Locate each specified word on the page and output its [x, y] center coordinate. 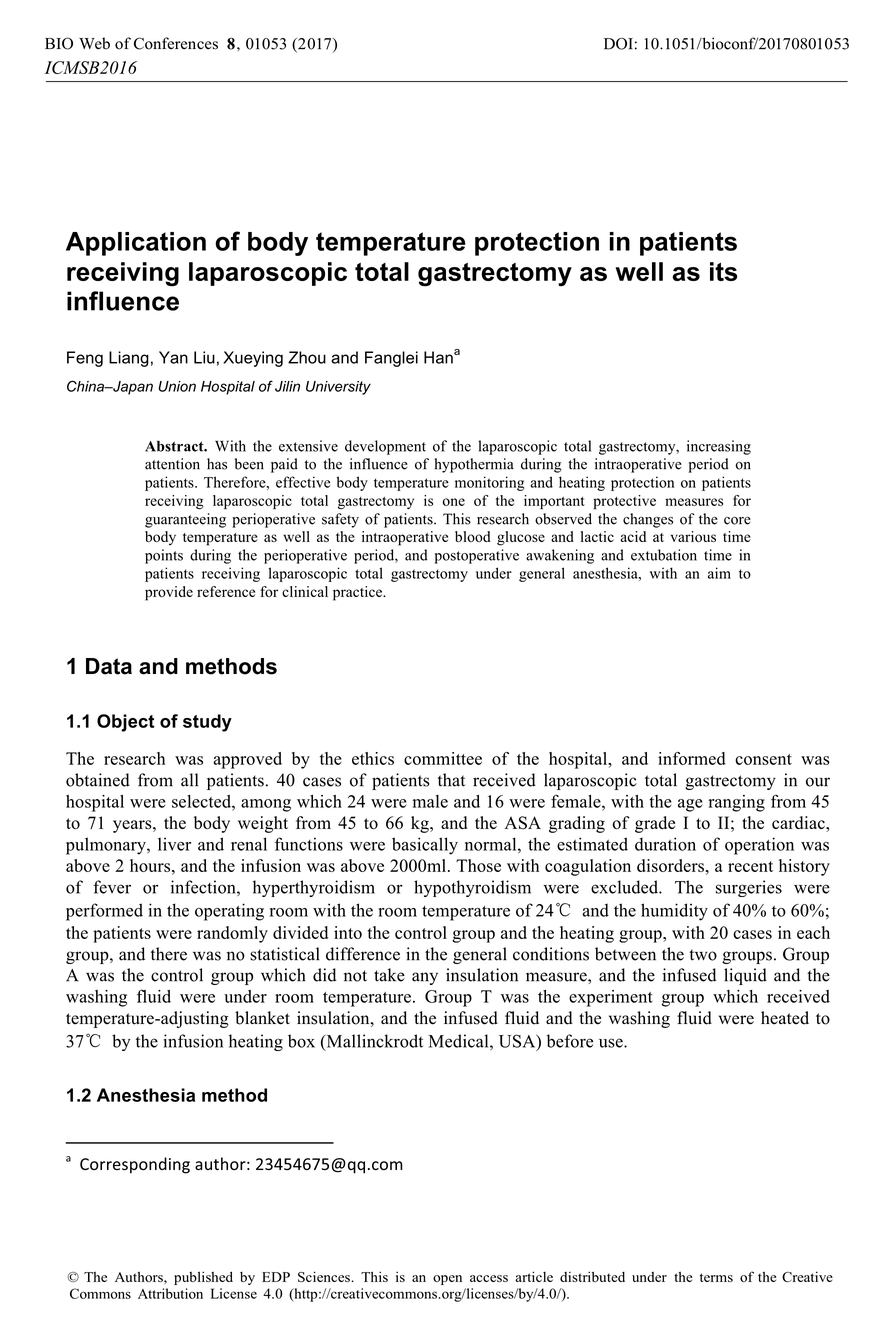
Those [478, 865]
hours [151, 865]
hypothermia [474, 465]
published [203, 1278]
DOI [618, 44]
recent [750, 866]
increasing [719, 447]
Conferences [176, 43]
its [723, 271]
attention [172, 464]
